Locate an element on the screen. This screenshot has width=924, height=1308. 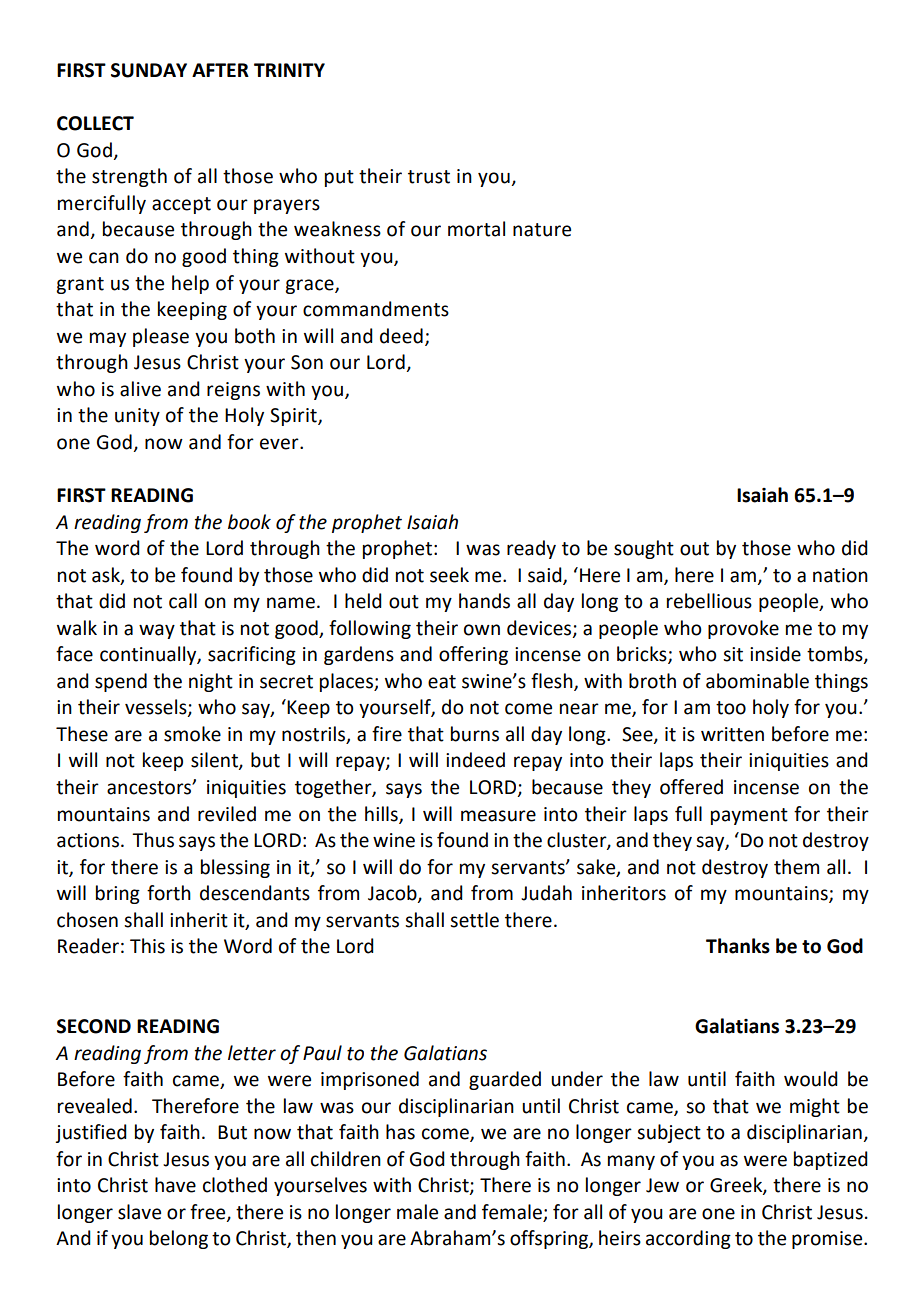
have is located at coordinates (175, 1185).
